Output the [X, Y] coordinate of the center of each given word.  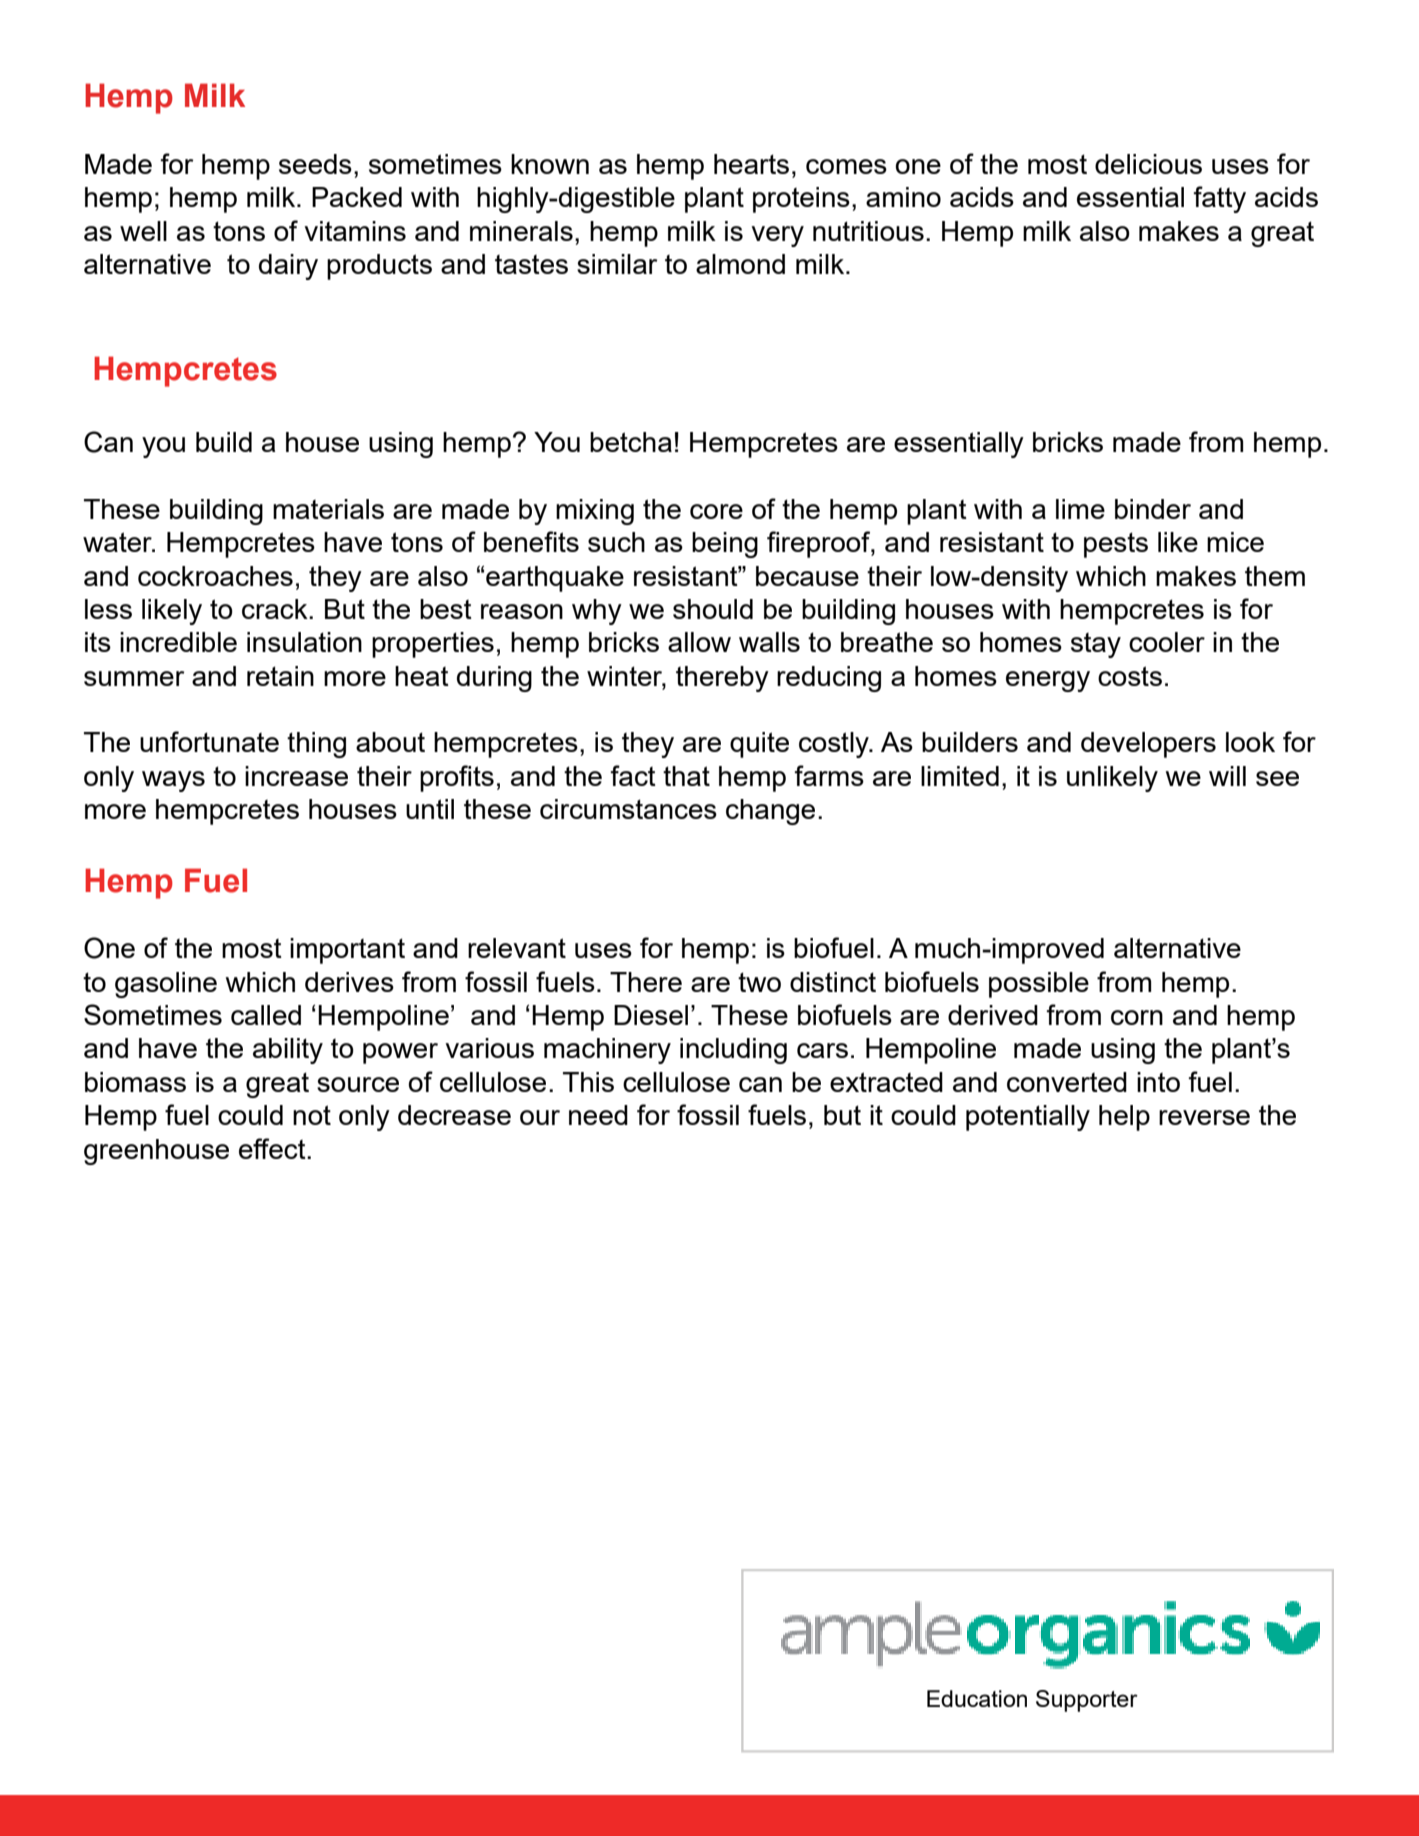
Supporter [1087, 1701]
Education [977, 1698]
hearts [751, 164]
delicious [1148, 164]
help [1124, 1118]
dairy [288, 267]
